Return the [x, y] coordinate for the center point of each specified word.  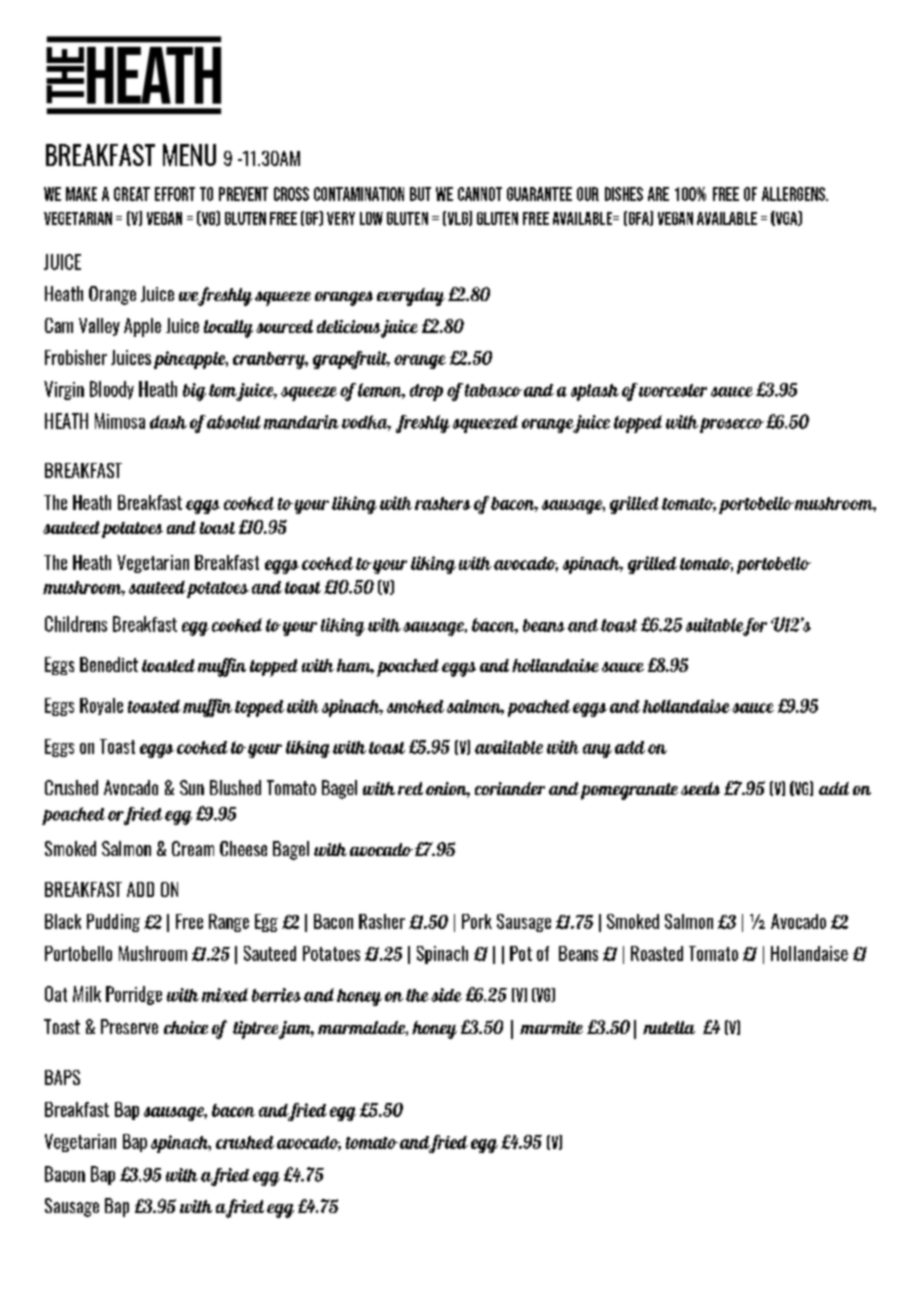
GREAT [132, 194]
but [420, 194]
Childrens [76, 624]
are [658, 194]
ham [355, 666]
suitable [716, 626]
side [446, 995]
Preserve [129, 1026]
